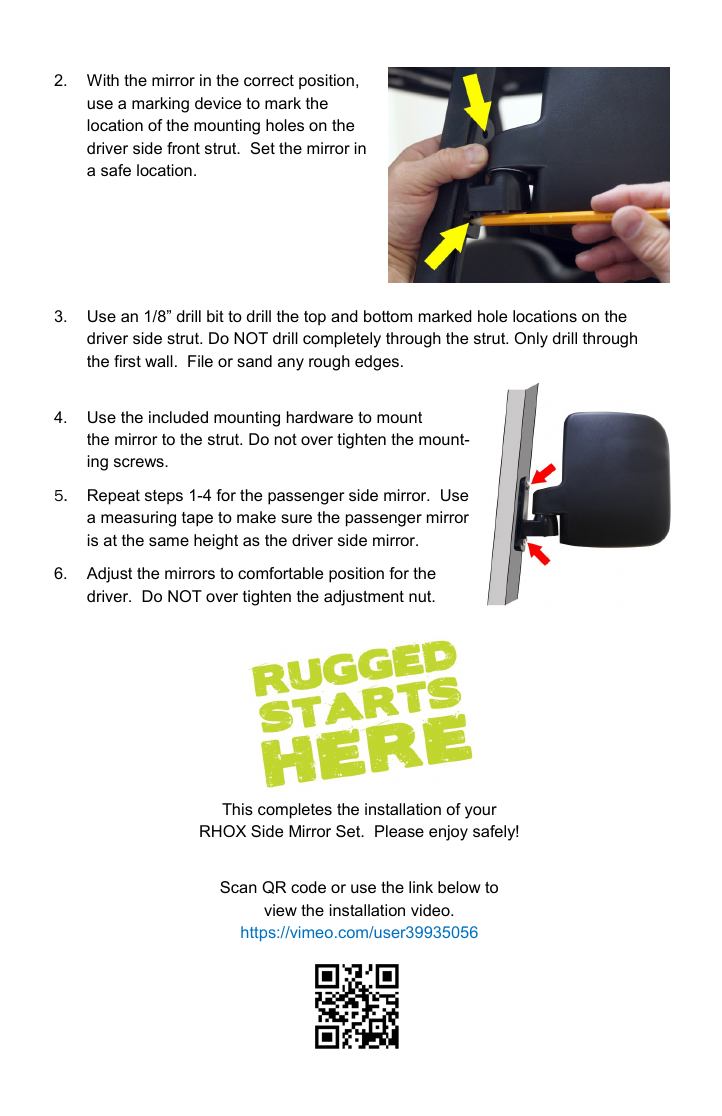  Describe the element at coordinates (269, 80) in the page. I see `correct` at that location.
